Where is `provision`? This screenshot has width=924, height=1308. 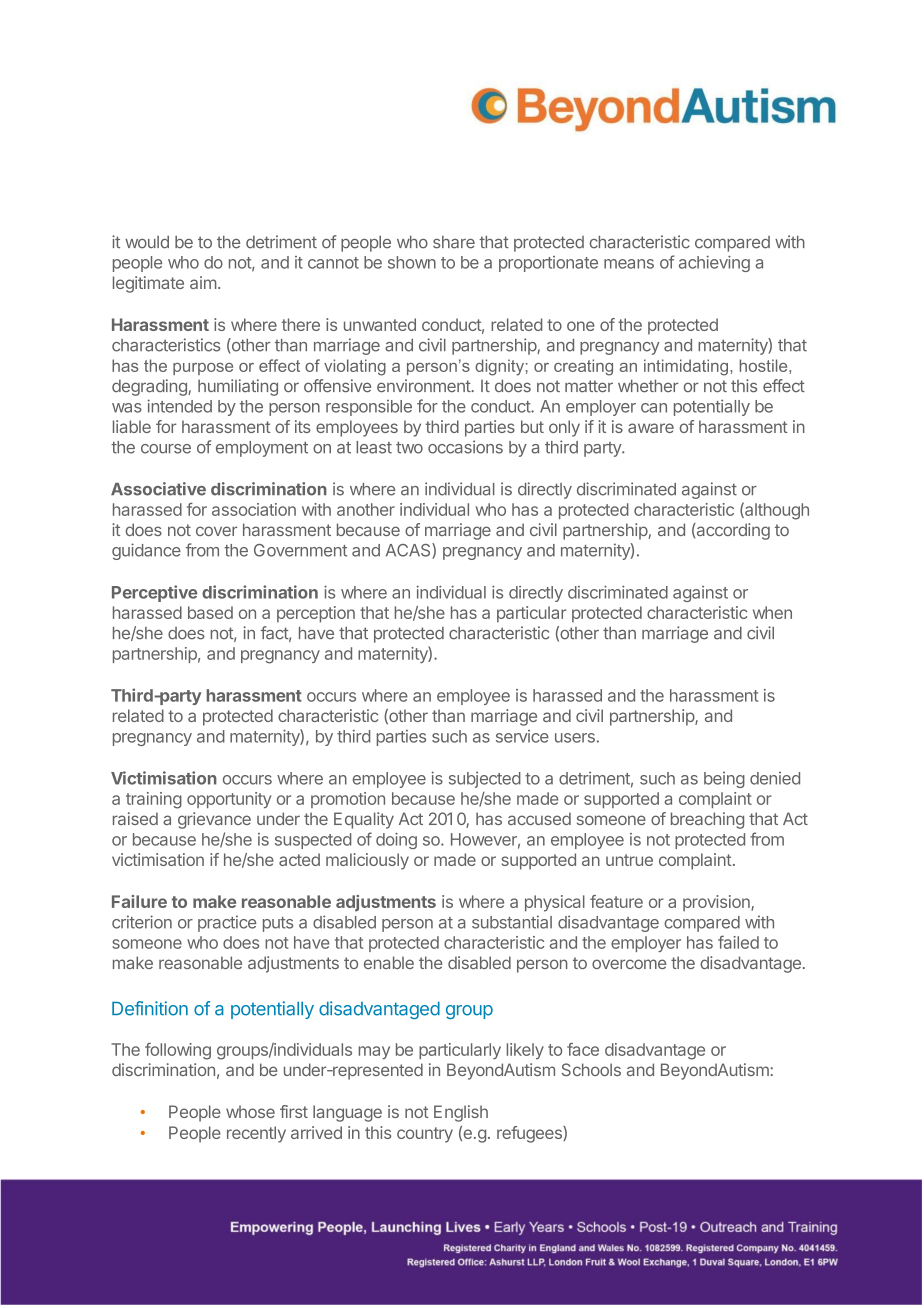
provision is located at coordinates (717, 903).
